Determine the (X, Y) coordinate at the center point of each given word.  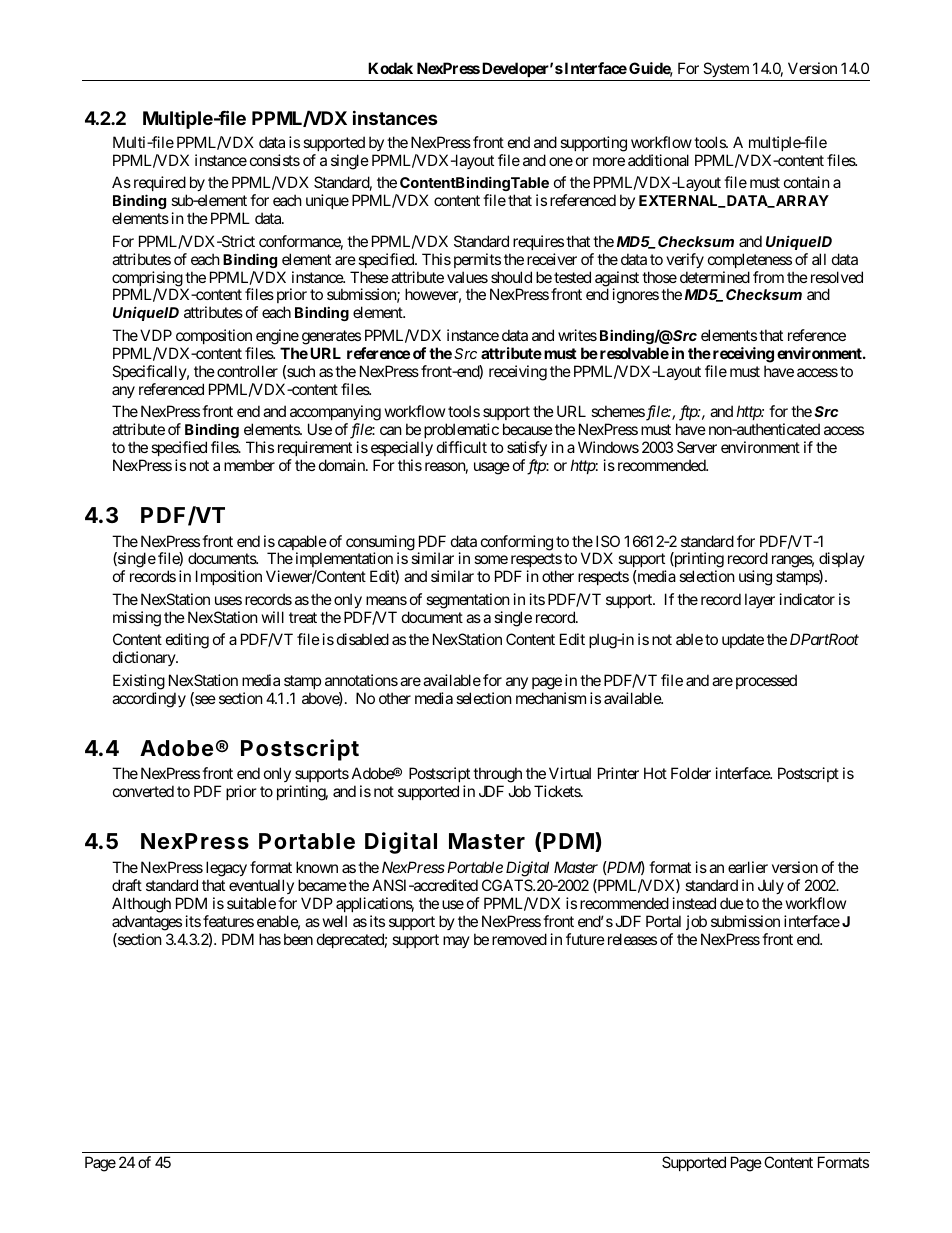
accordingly (149, 700)
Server (697, 447)
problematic (461, 430)
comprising (147, 280)
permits (477, 260)
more (609, 161)
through (498, 776)
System (726, 71)
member (249, 465)
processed (766, 681)
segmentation (468, 601)
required (160, 185)
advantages (147, 923)
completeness (750, 260)
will (273, 617)
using (755, 578)
